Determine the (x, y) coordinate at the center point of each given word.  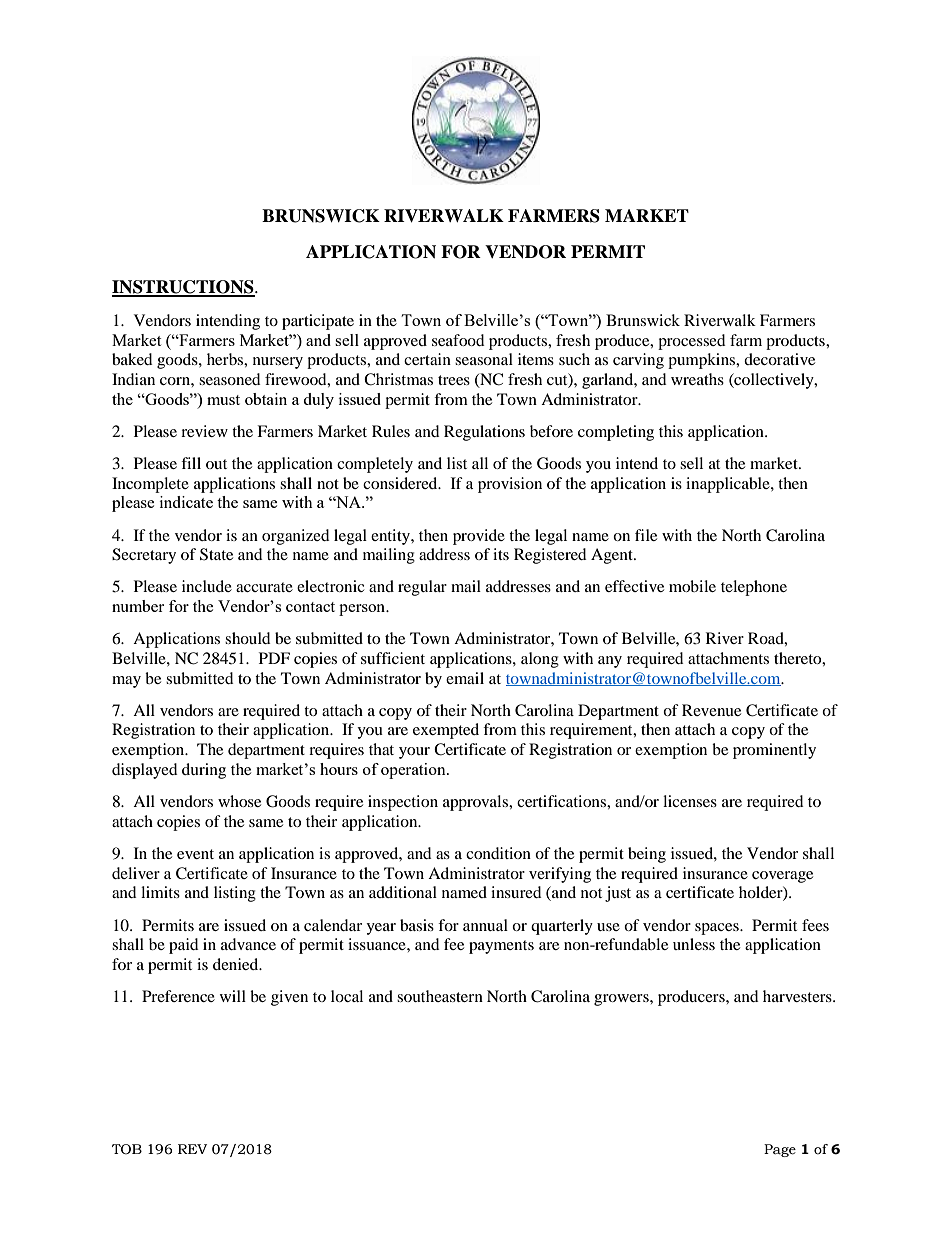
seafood (458, 340)
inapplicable (729, 485)
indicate (186, 502)
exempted (446, 731)
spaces (718, 929)
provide (479, 537)
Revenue (711, 710)
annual (485, 925)
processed (692, 342)
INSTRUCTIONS (184, 288)
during (204, 771)
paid (184, 946)
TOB (127, 1149)
